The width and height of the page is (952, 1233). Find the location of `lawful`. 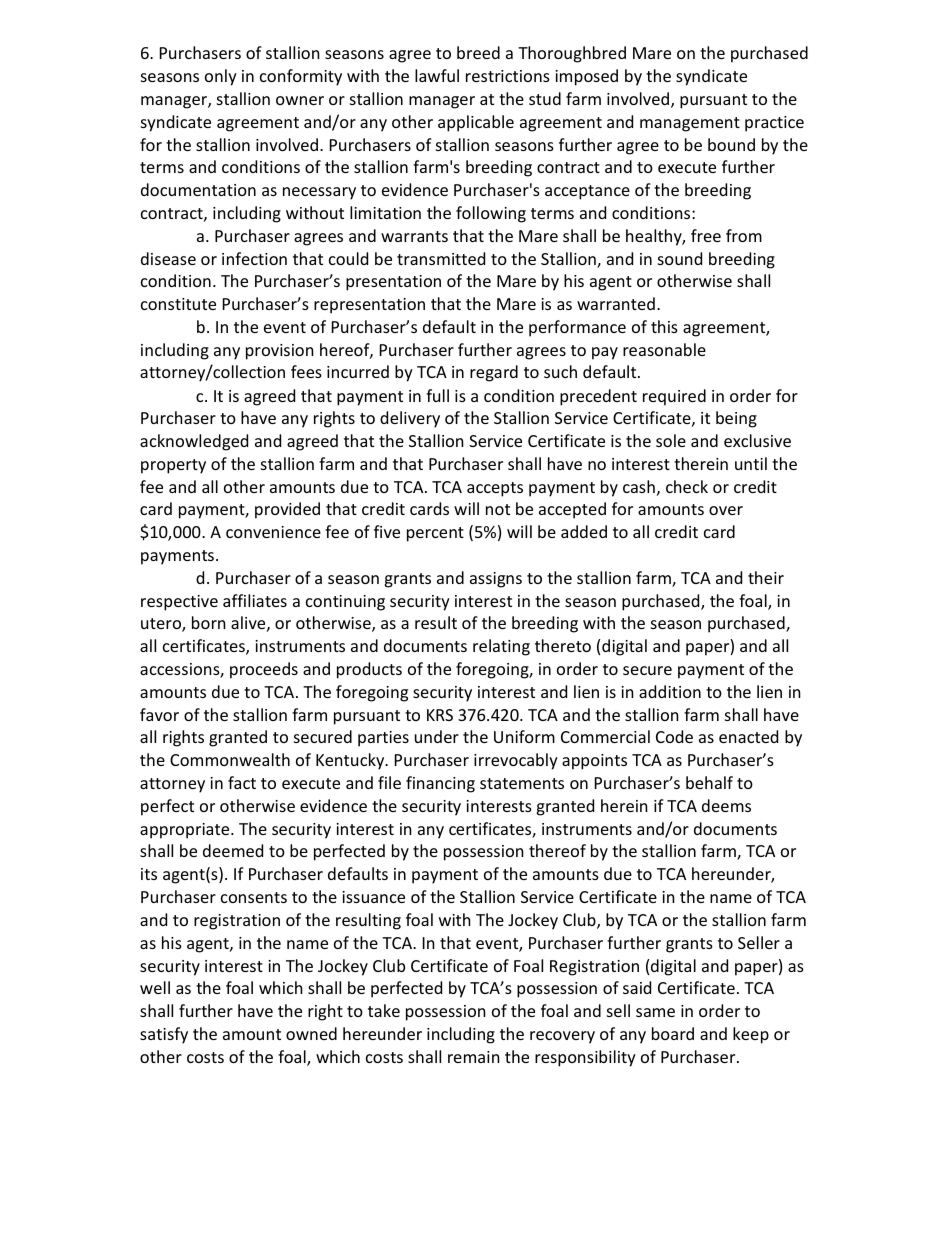

lawful is located at coordinates (437, 75).
